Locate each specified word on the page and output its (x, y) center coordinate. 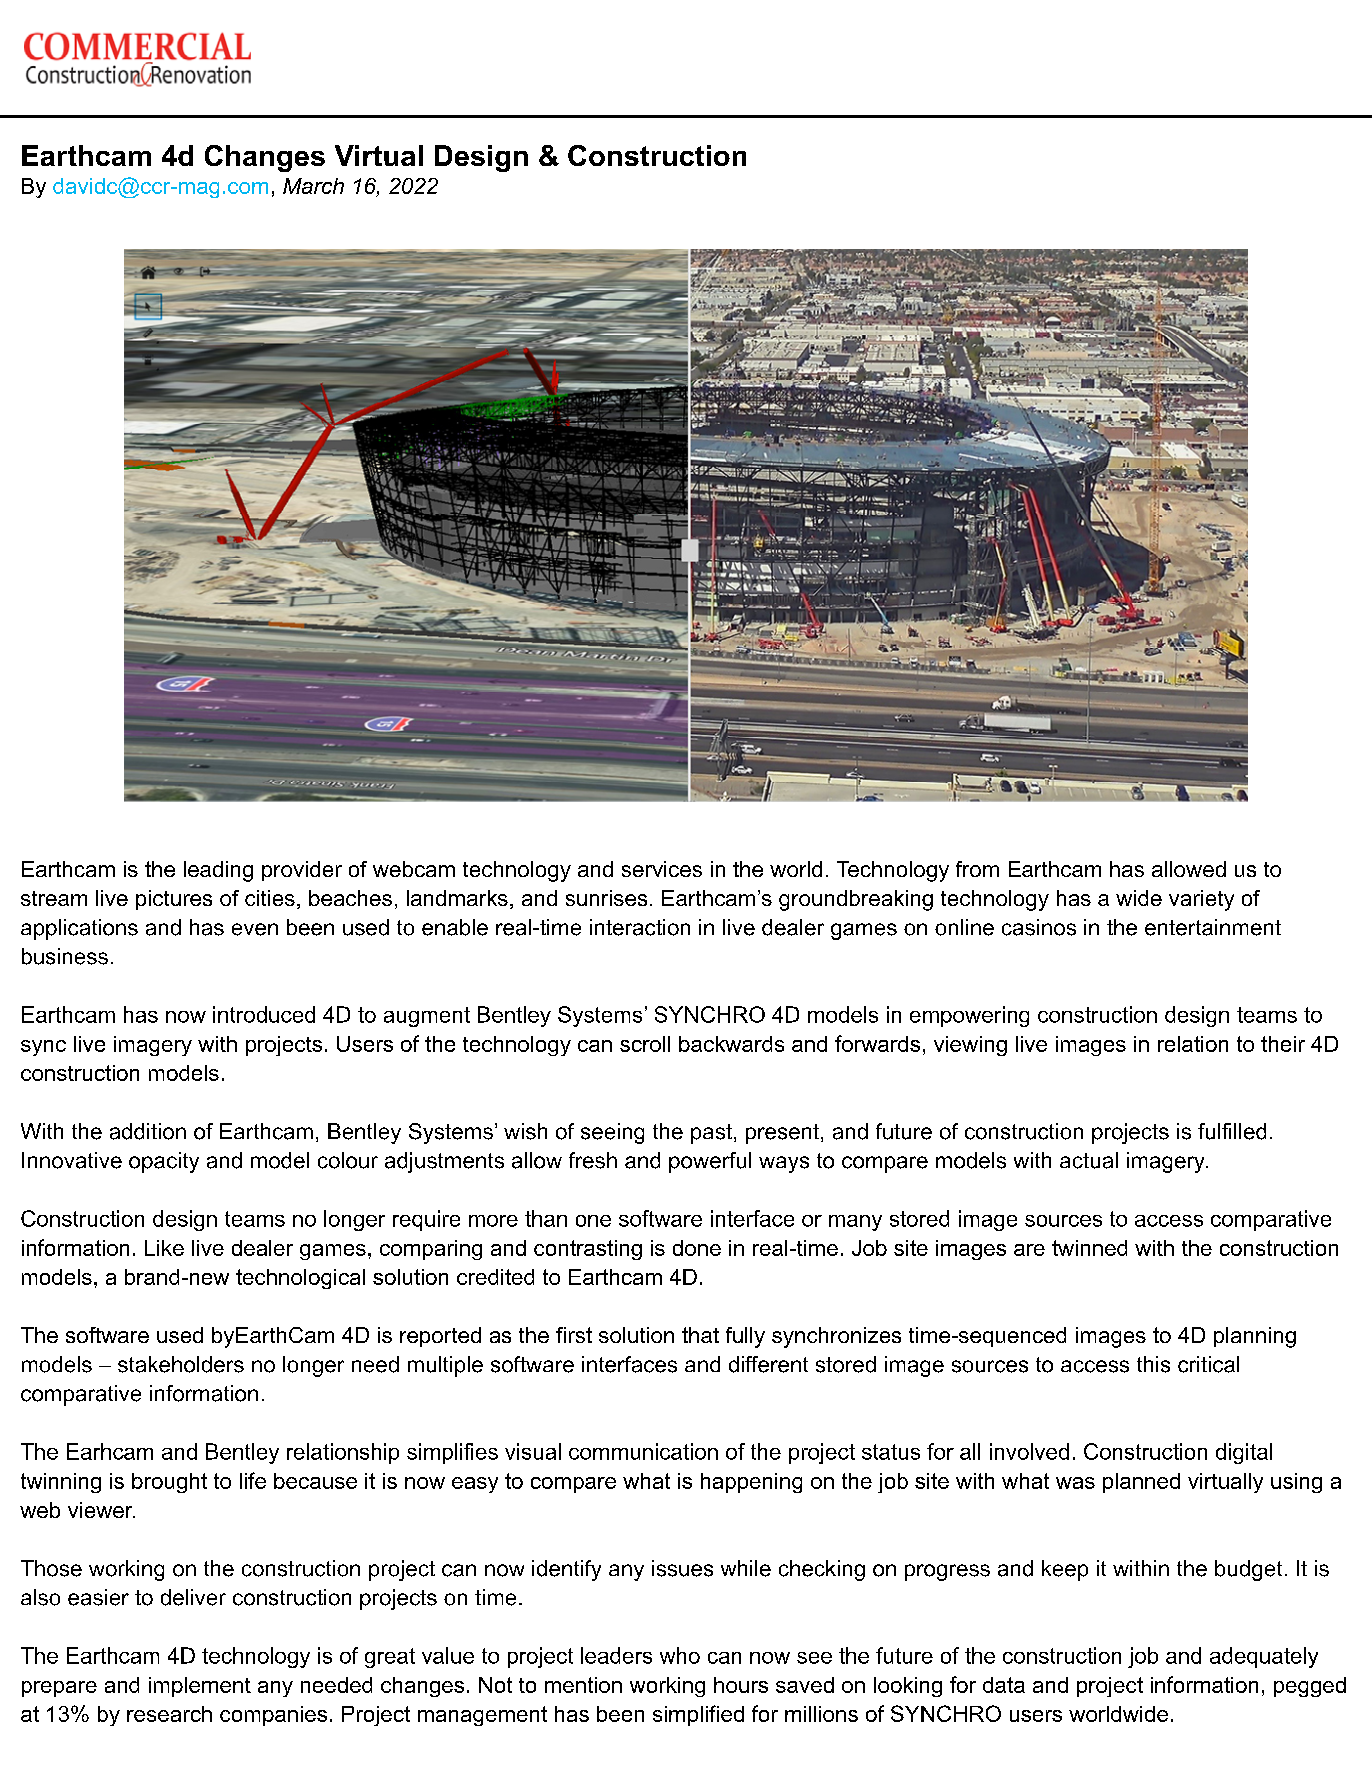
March (313, 186)
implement (200, 1687)
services (662, 869)
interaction (640, 927)
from (977, 869)
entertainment (1213, 927)
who (680, 1655)
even (255, 929)
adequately (1264, 1657)
